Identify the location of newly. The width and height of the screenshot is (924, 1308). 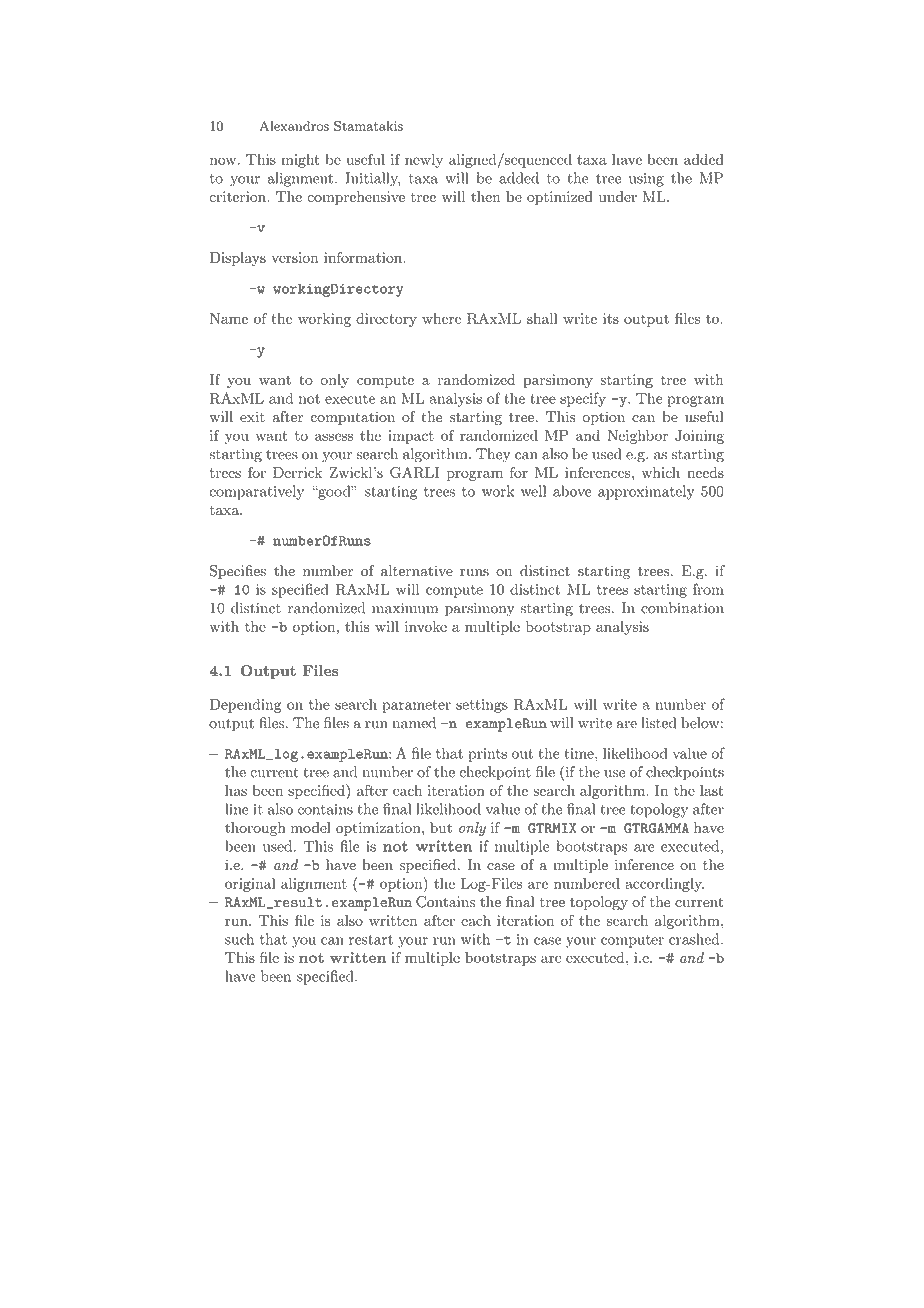
(424, 161).
